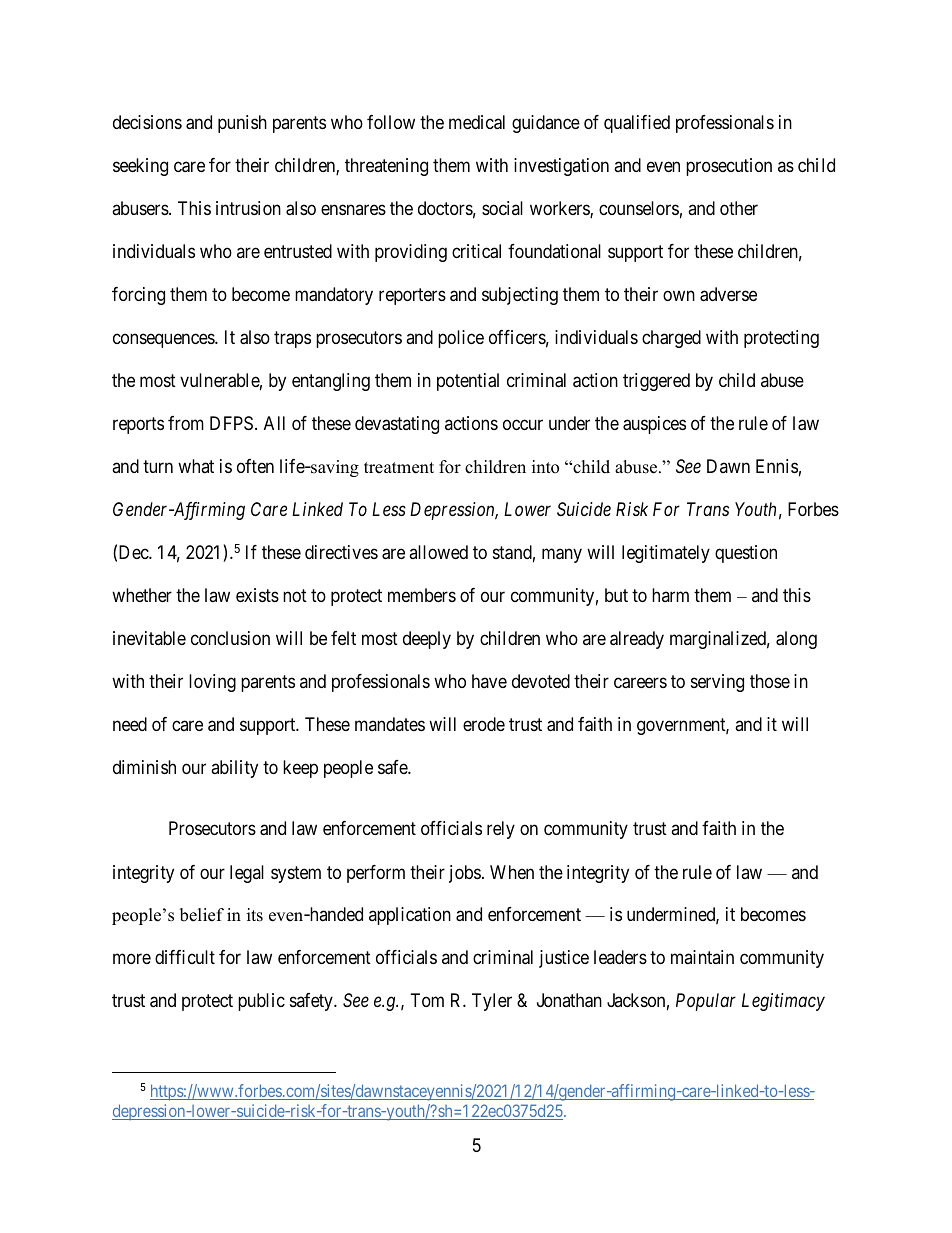 Image resolution: width=952 pixels, height=1233 pixels. What do you see at coordinates (489, 681) in the page?
I see `have` at bounding box center [489, 681].
